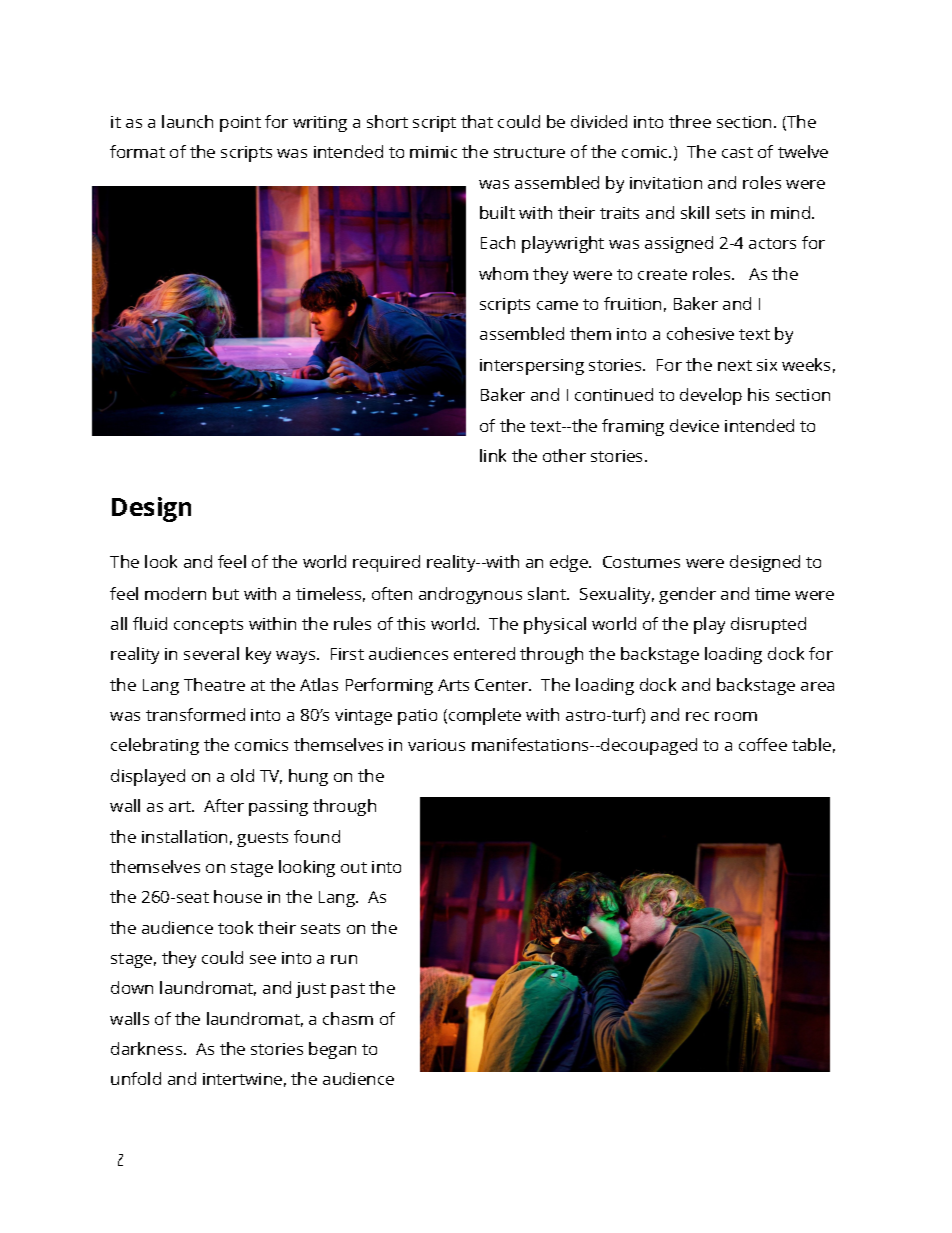 The image size is (952, 1233). What do you see at coordinates (240, 124) in the document?
I see `point` at bounding box center [240, 124].
